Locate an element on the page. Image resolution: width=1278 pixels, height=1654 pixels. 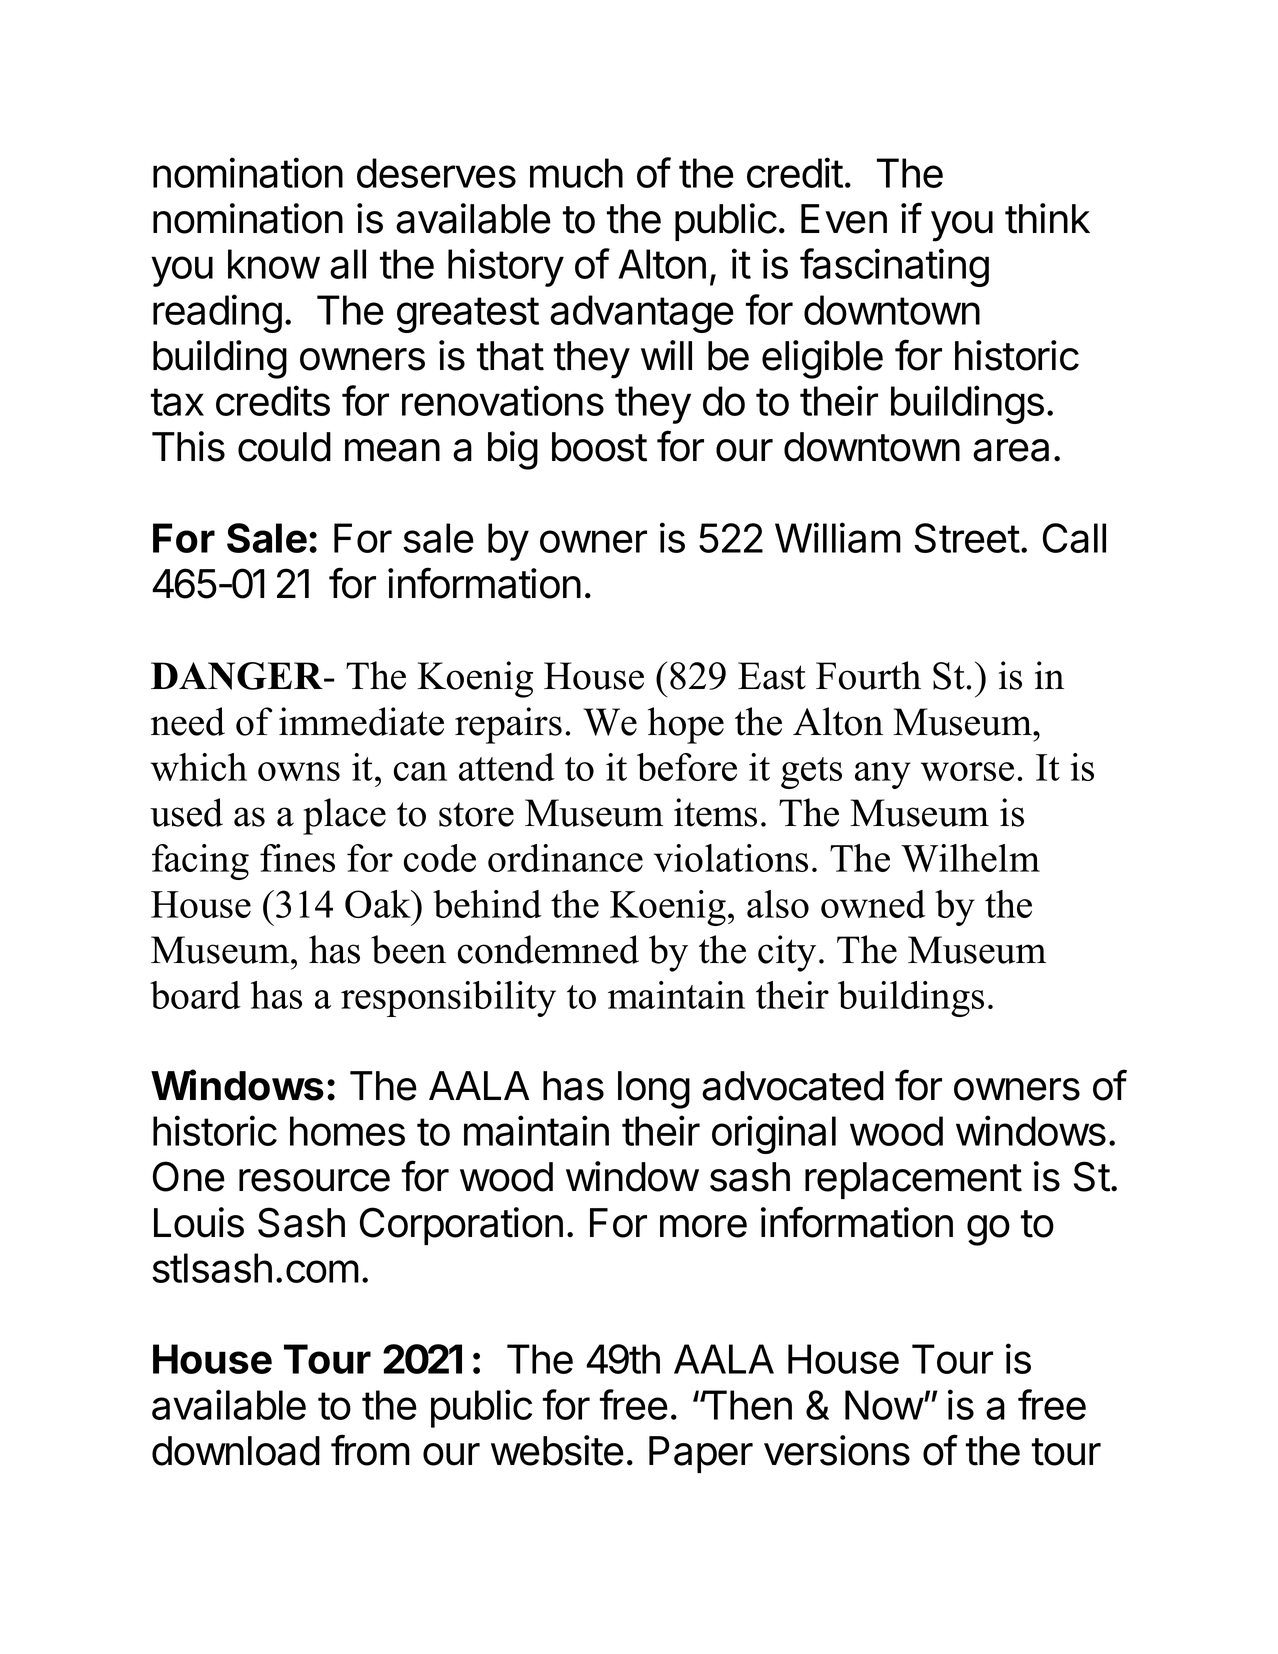
much is located at coordinates (576, 173).
